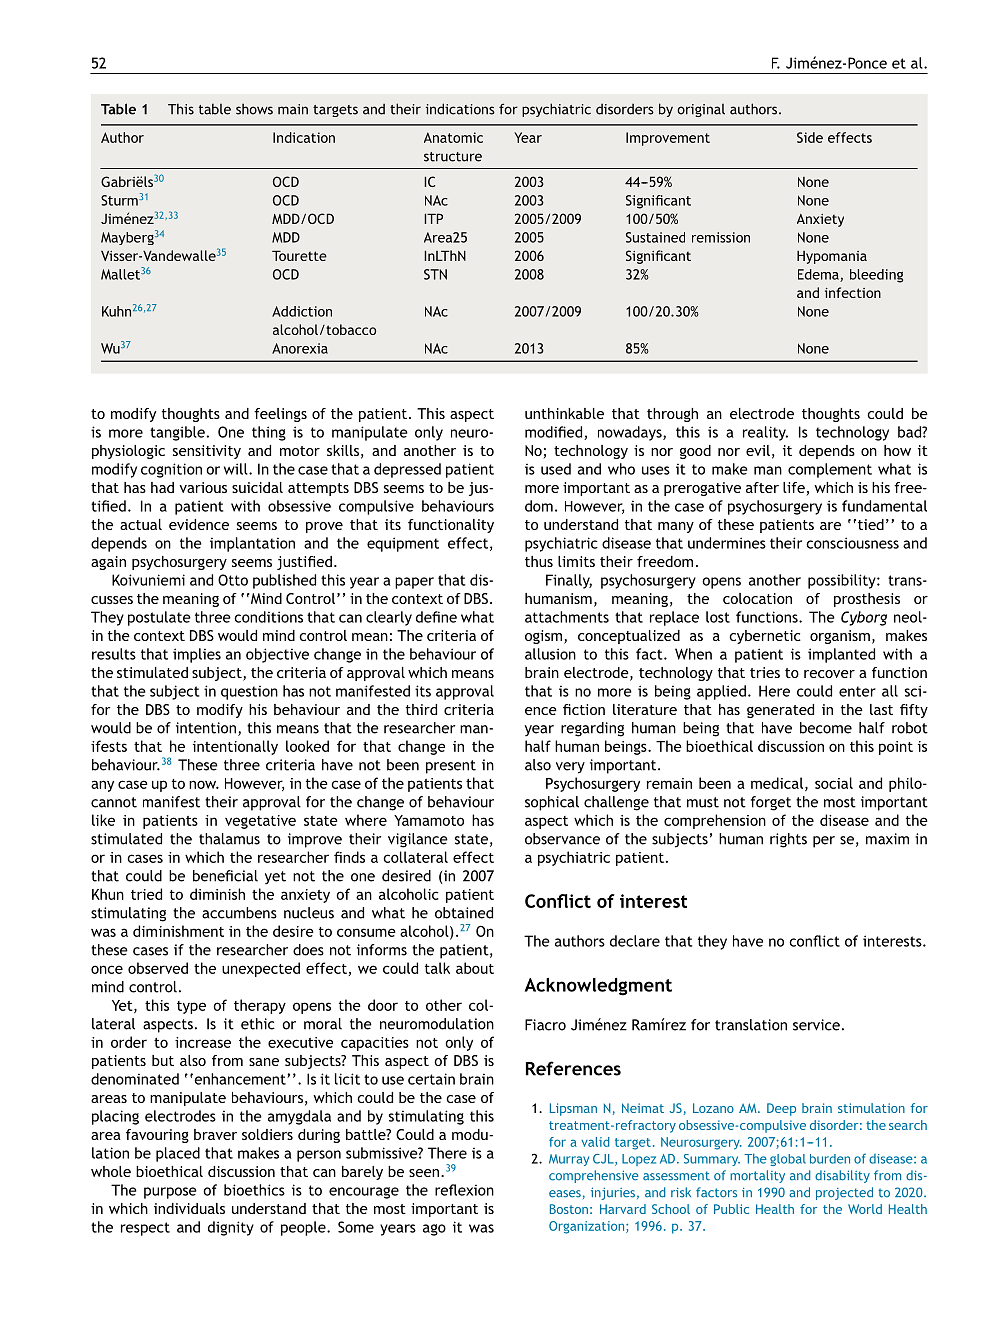  I want to click on Boston, so click(569, 1209).
